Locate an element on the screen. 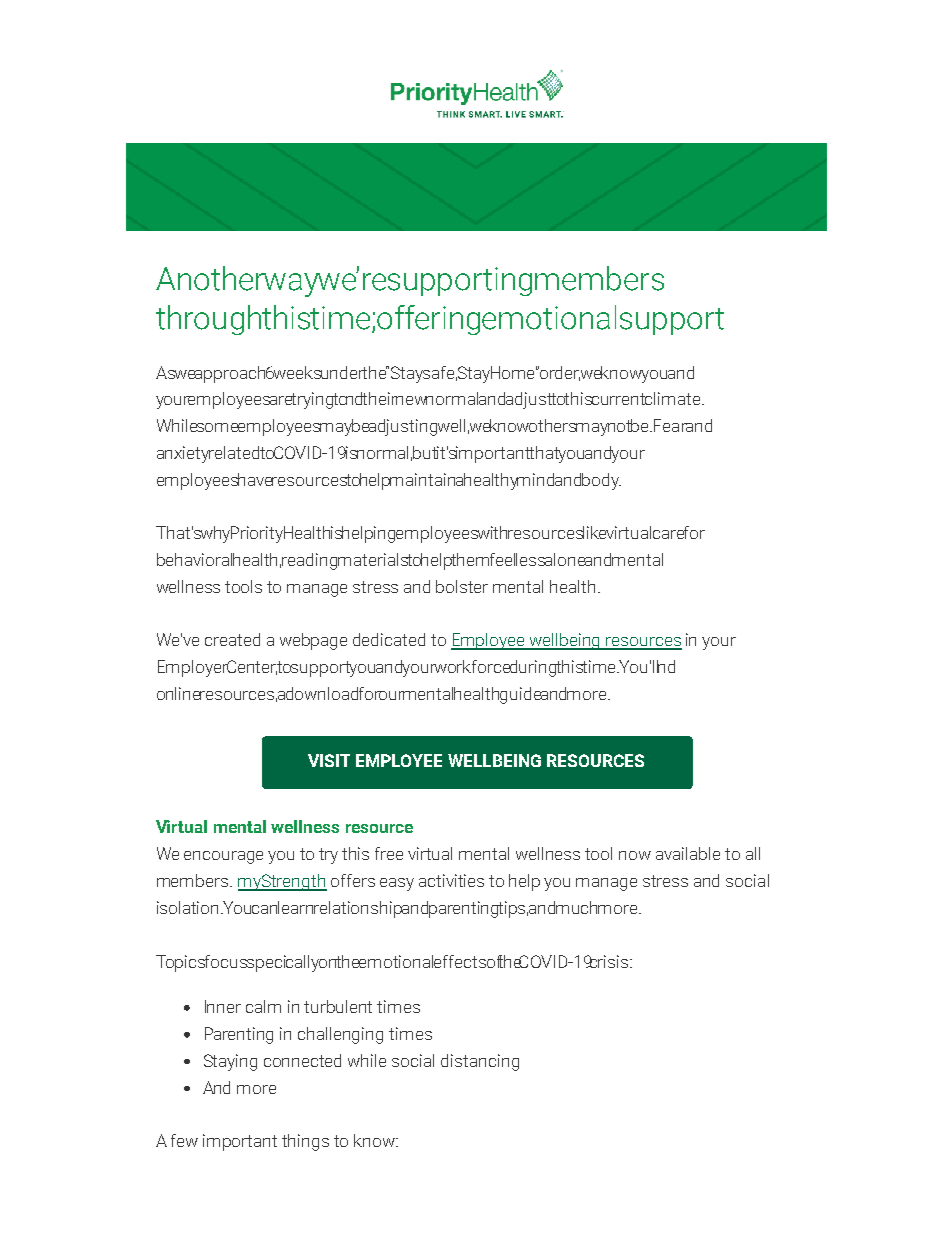 This screenshot has width=952, height=1233. dedicated is located at coordinates (389, 639).
